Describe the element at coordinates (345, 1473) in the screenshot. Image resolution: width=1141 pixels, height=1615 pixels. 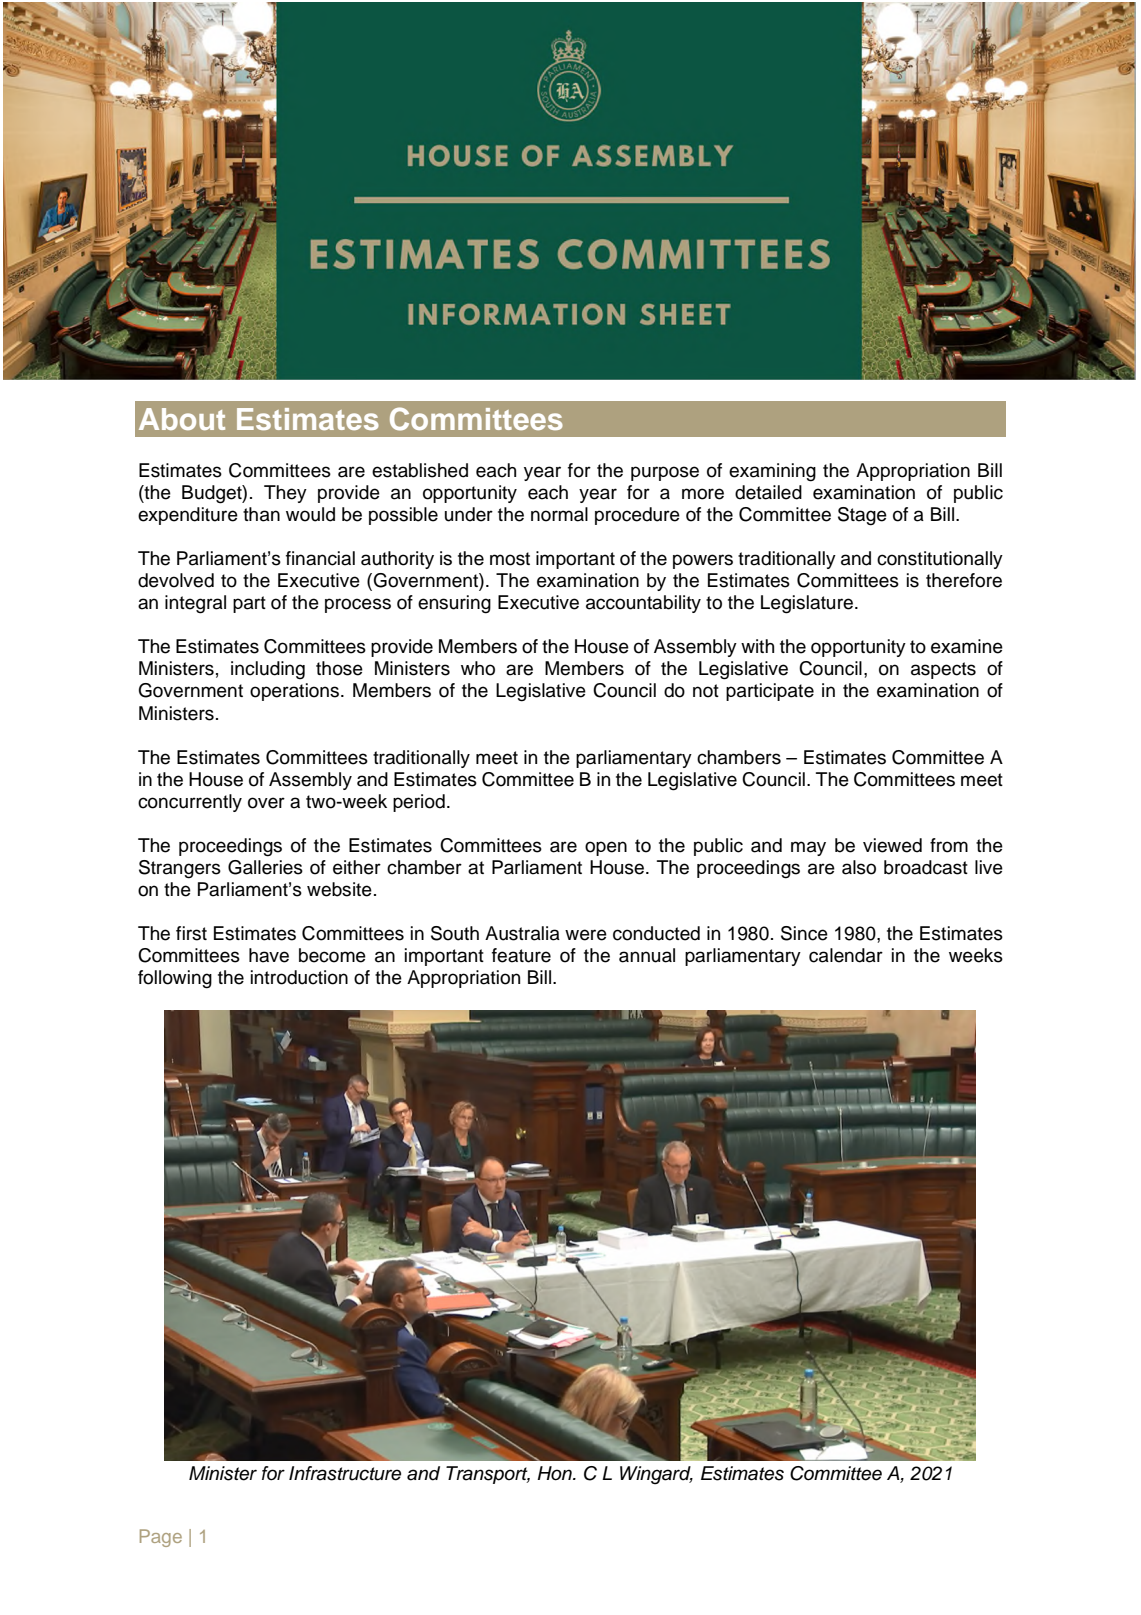
I see `Infrastructure` at that location.
